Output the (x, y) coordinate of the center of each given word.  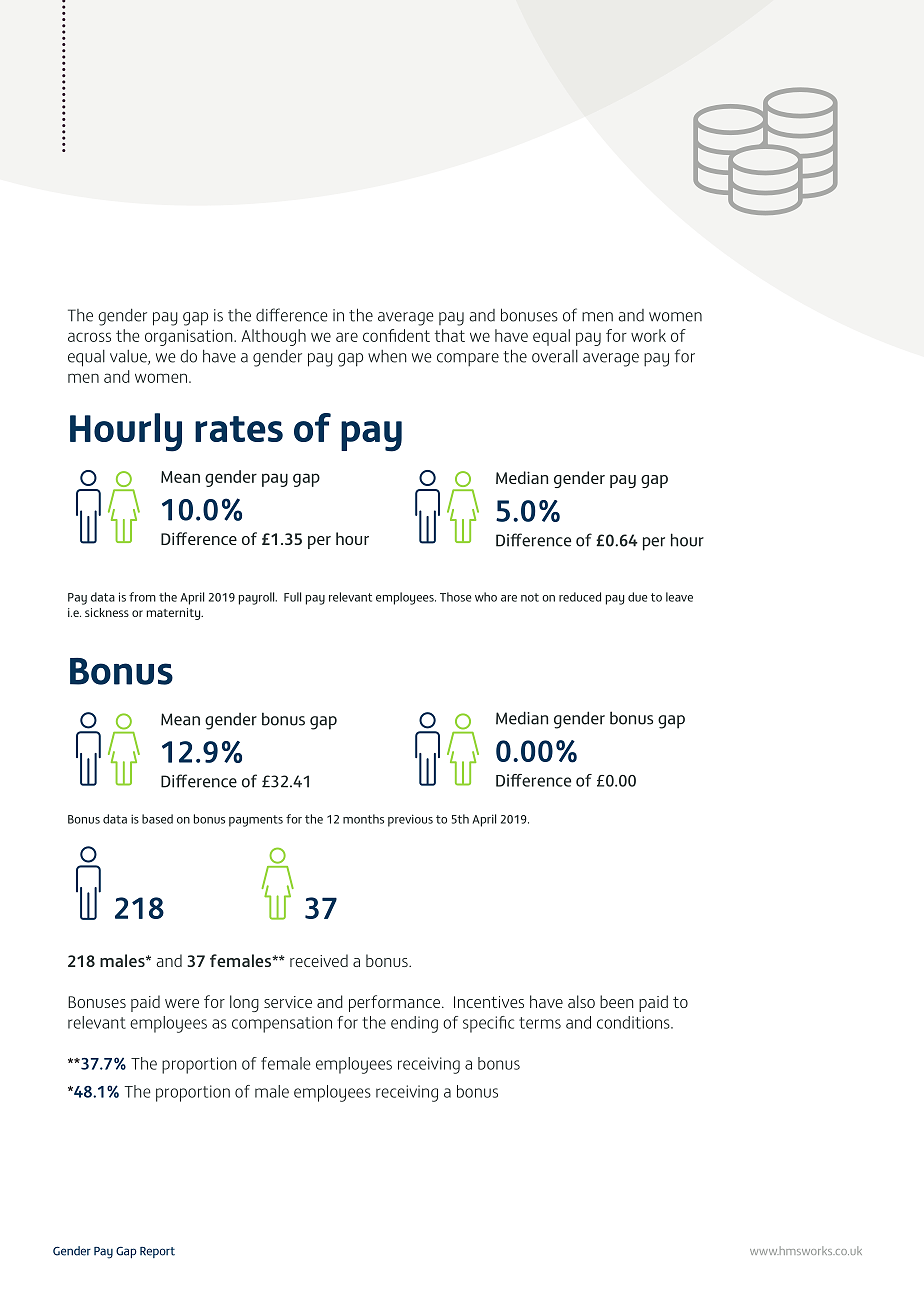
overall (555, 356)
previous (410, 820)
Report (157, 1252)
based (157, 819)
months (363, 819)
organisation (190, 337)
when (387, 356)
